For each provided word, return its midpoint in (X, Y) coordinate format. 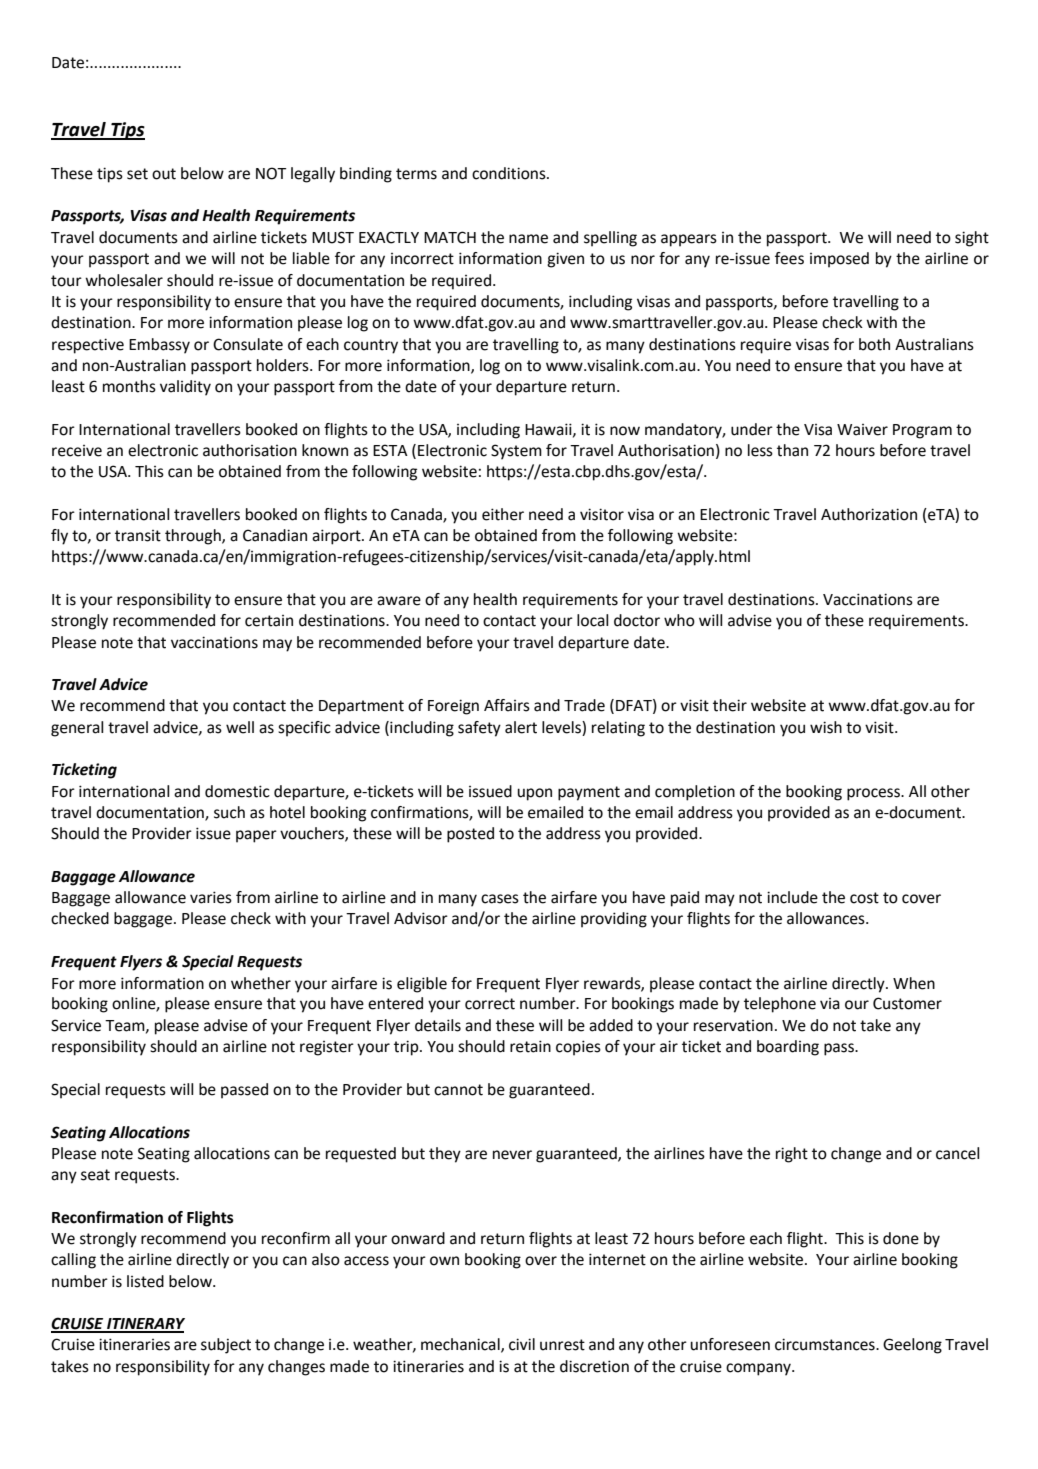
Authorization (869, 514)
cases (500, 899)
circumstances (826, 1344)
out (164, 174)
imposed (839, 260)
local (593, 620)
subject (226, 1346)
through (194, 537)
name (528, 239)
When (914, 983)
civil (522, 1344)
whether (261, 983)
